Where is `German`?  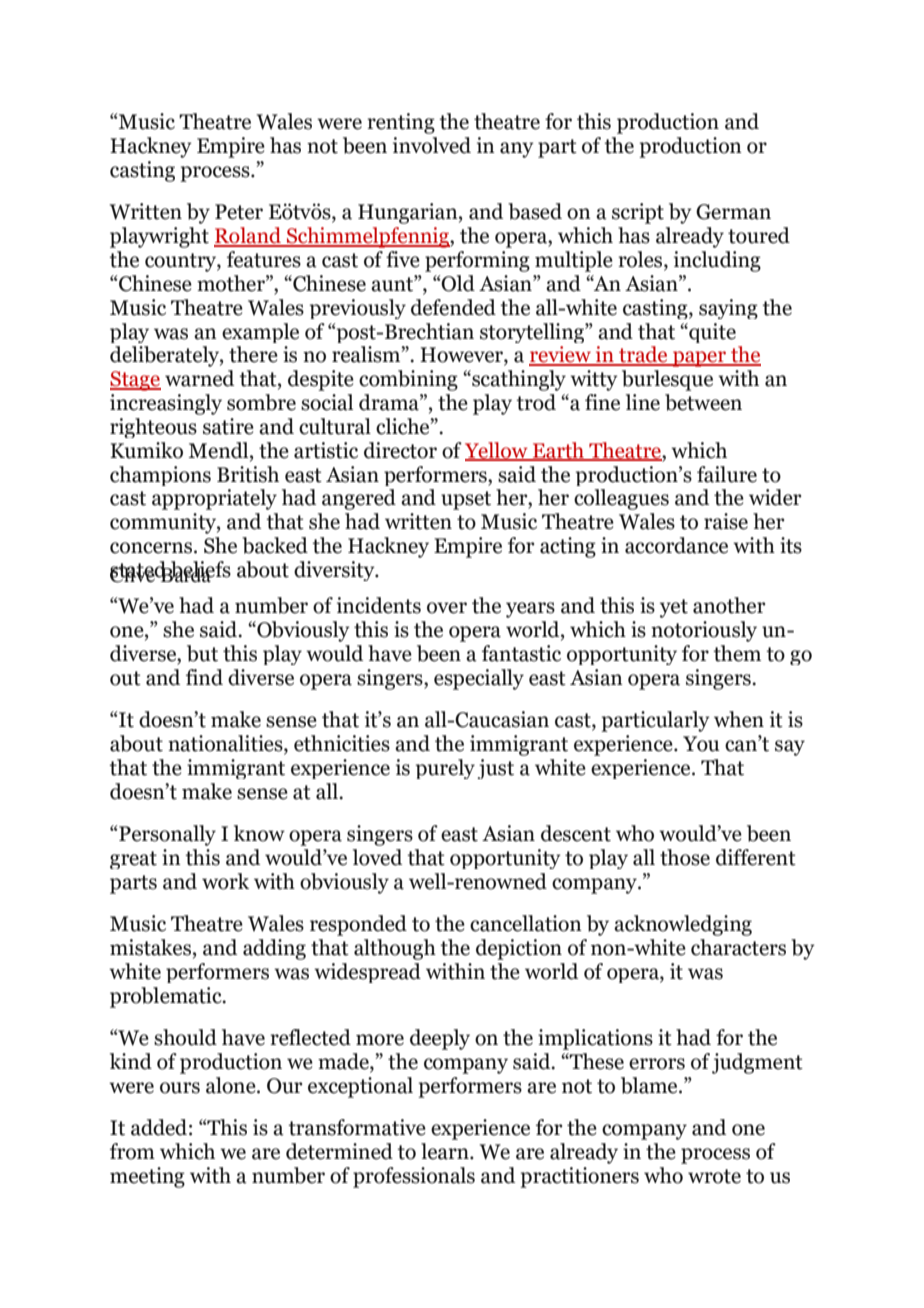 German is located at coordinates (733, 212).
